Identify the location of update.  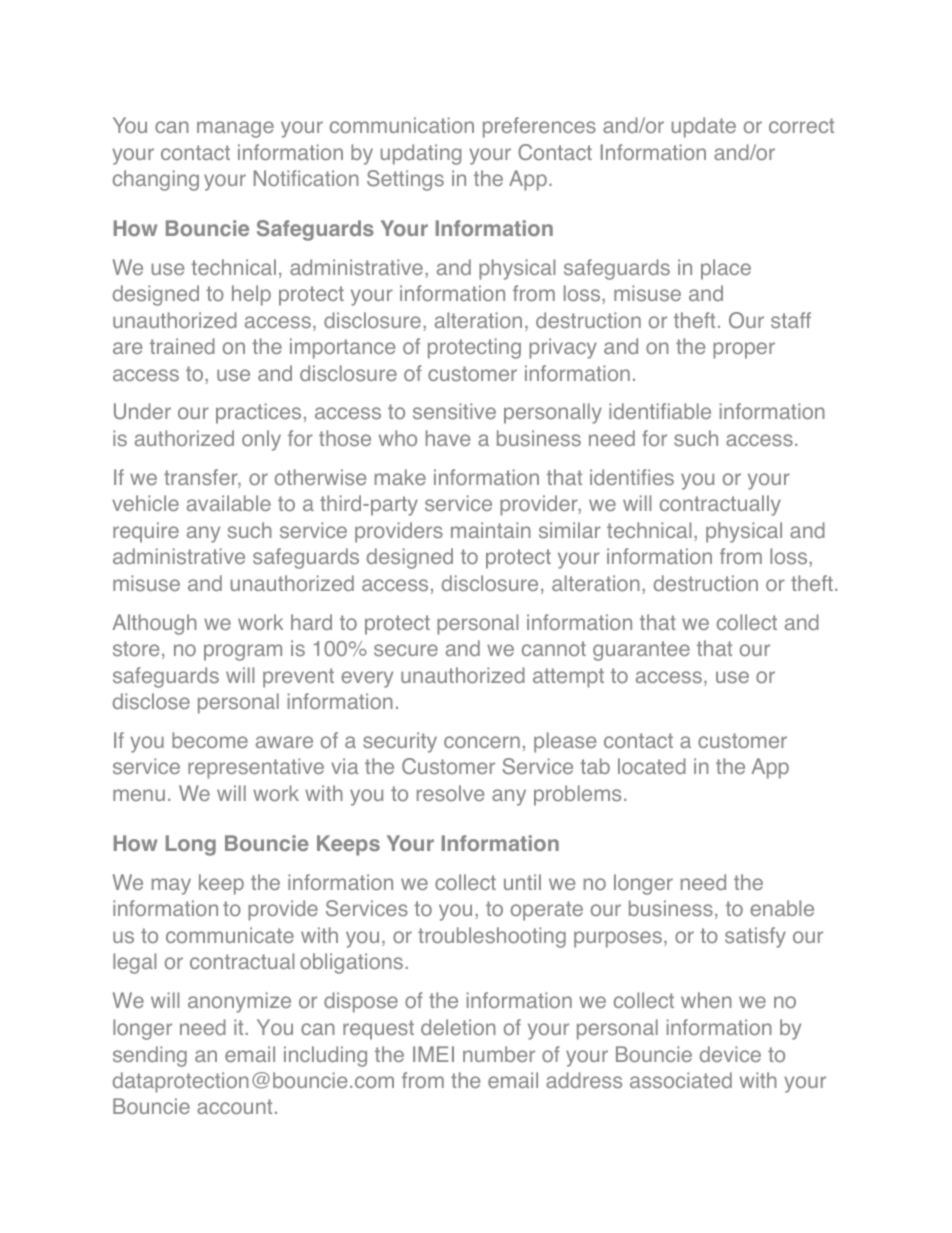
(704, 127).
